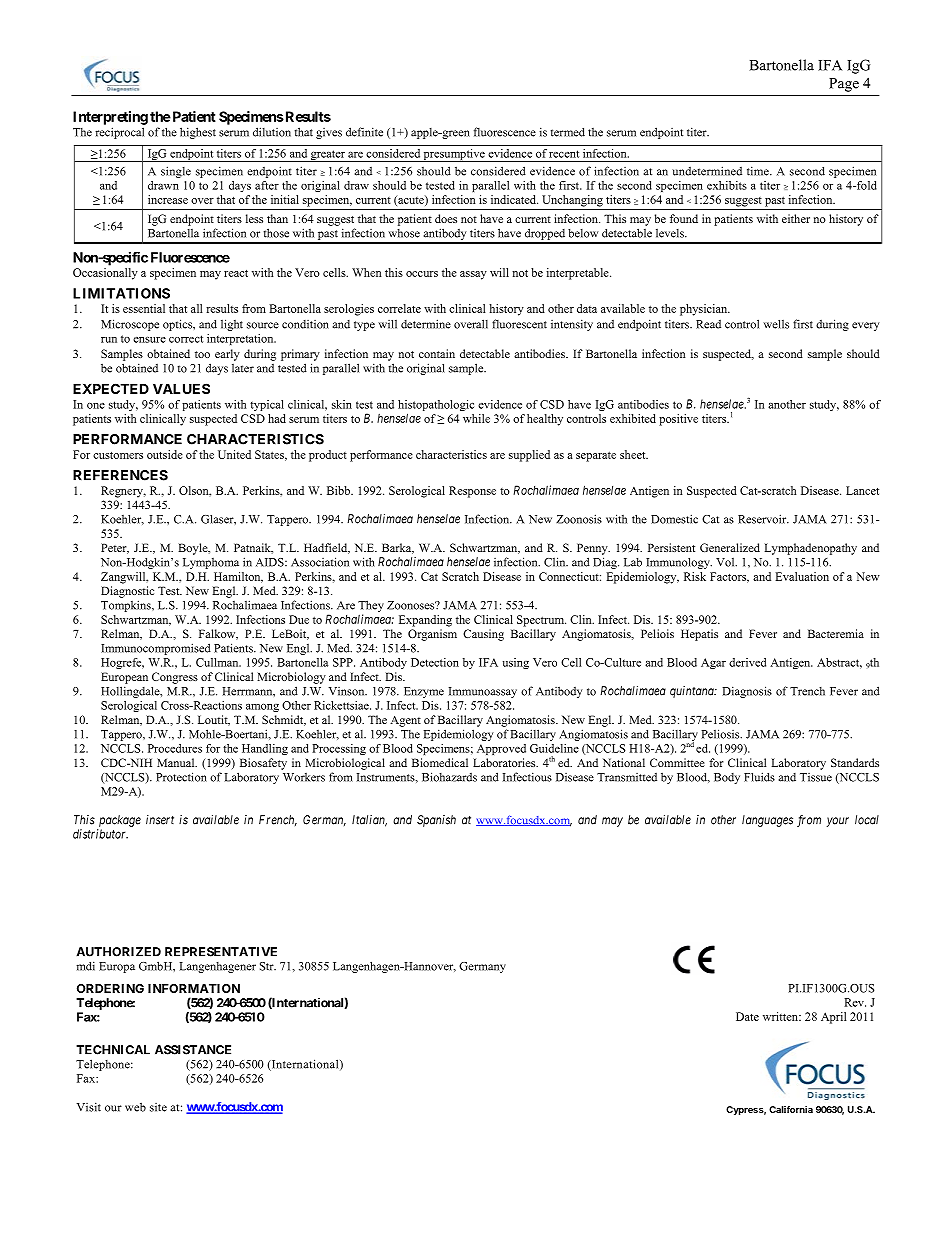 The height and width of the screenshot is (1233, 952). I want to click on highest, so click(198, 133).
